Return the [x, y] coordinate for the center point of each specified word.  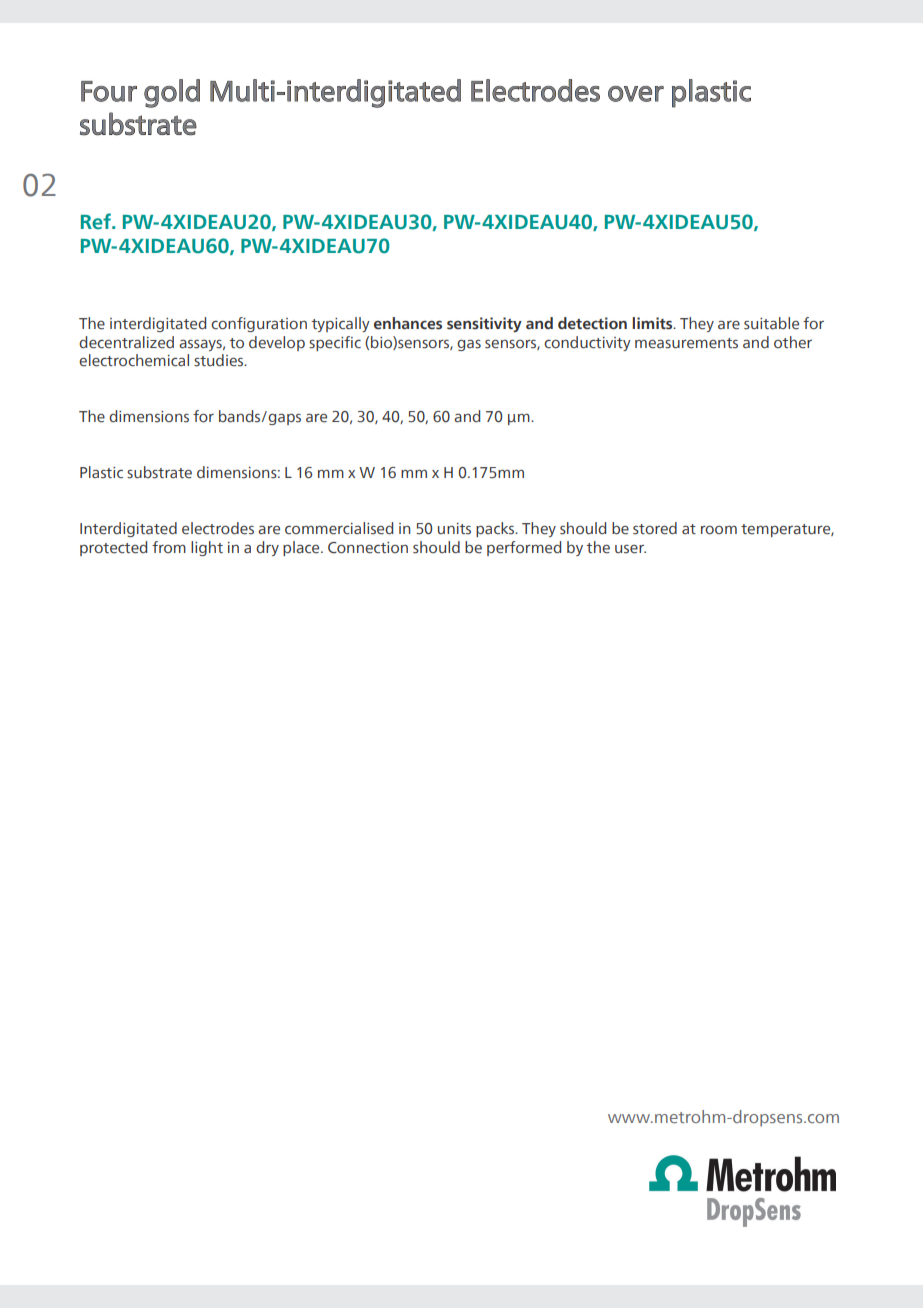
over [636, 94]
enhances [408, 323]
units [454, 529]
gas [469, 345]
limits [653, 323]
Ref [97, 221]
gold [172, 93]
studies [220, 360]
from [169, 547]
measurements [686, 343]
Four [109, 91]
